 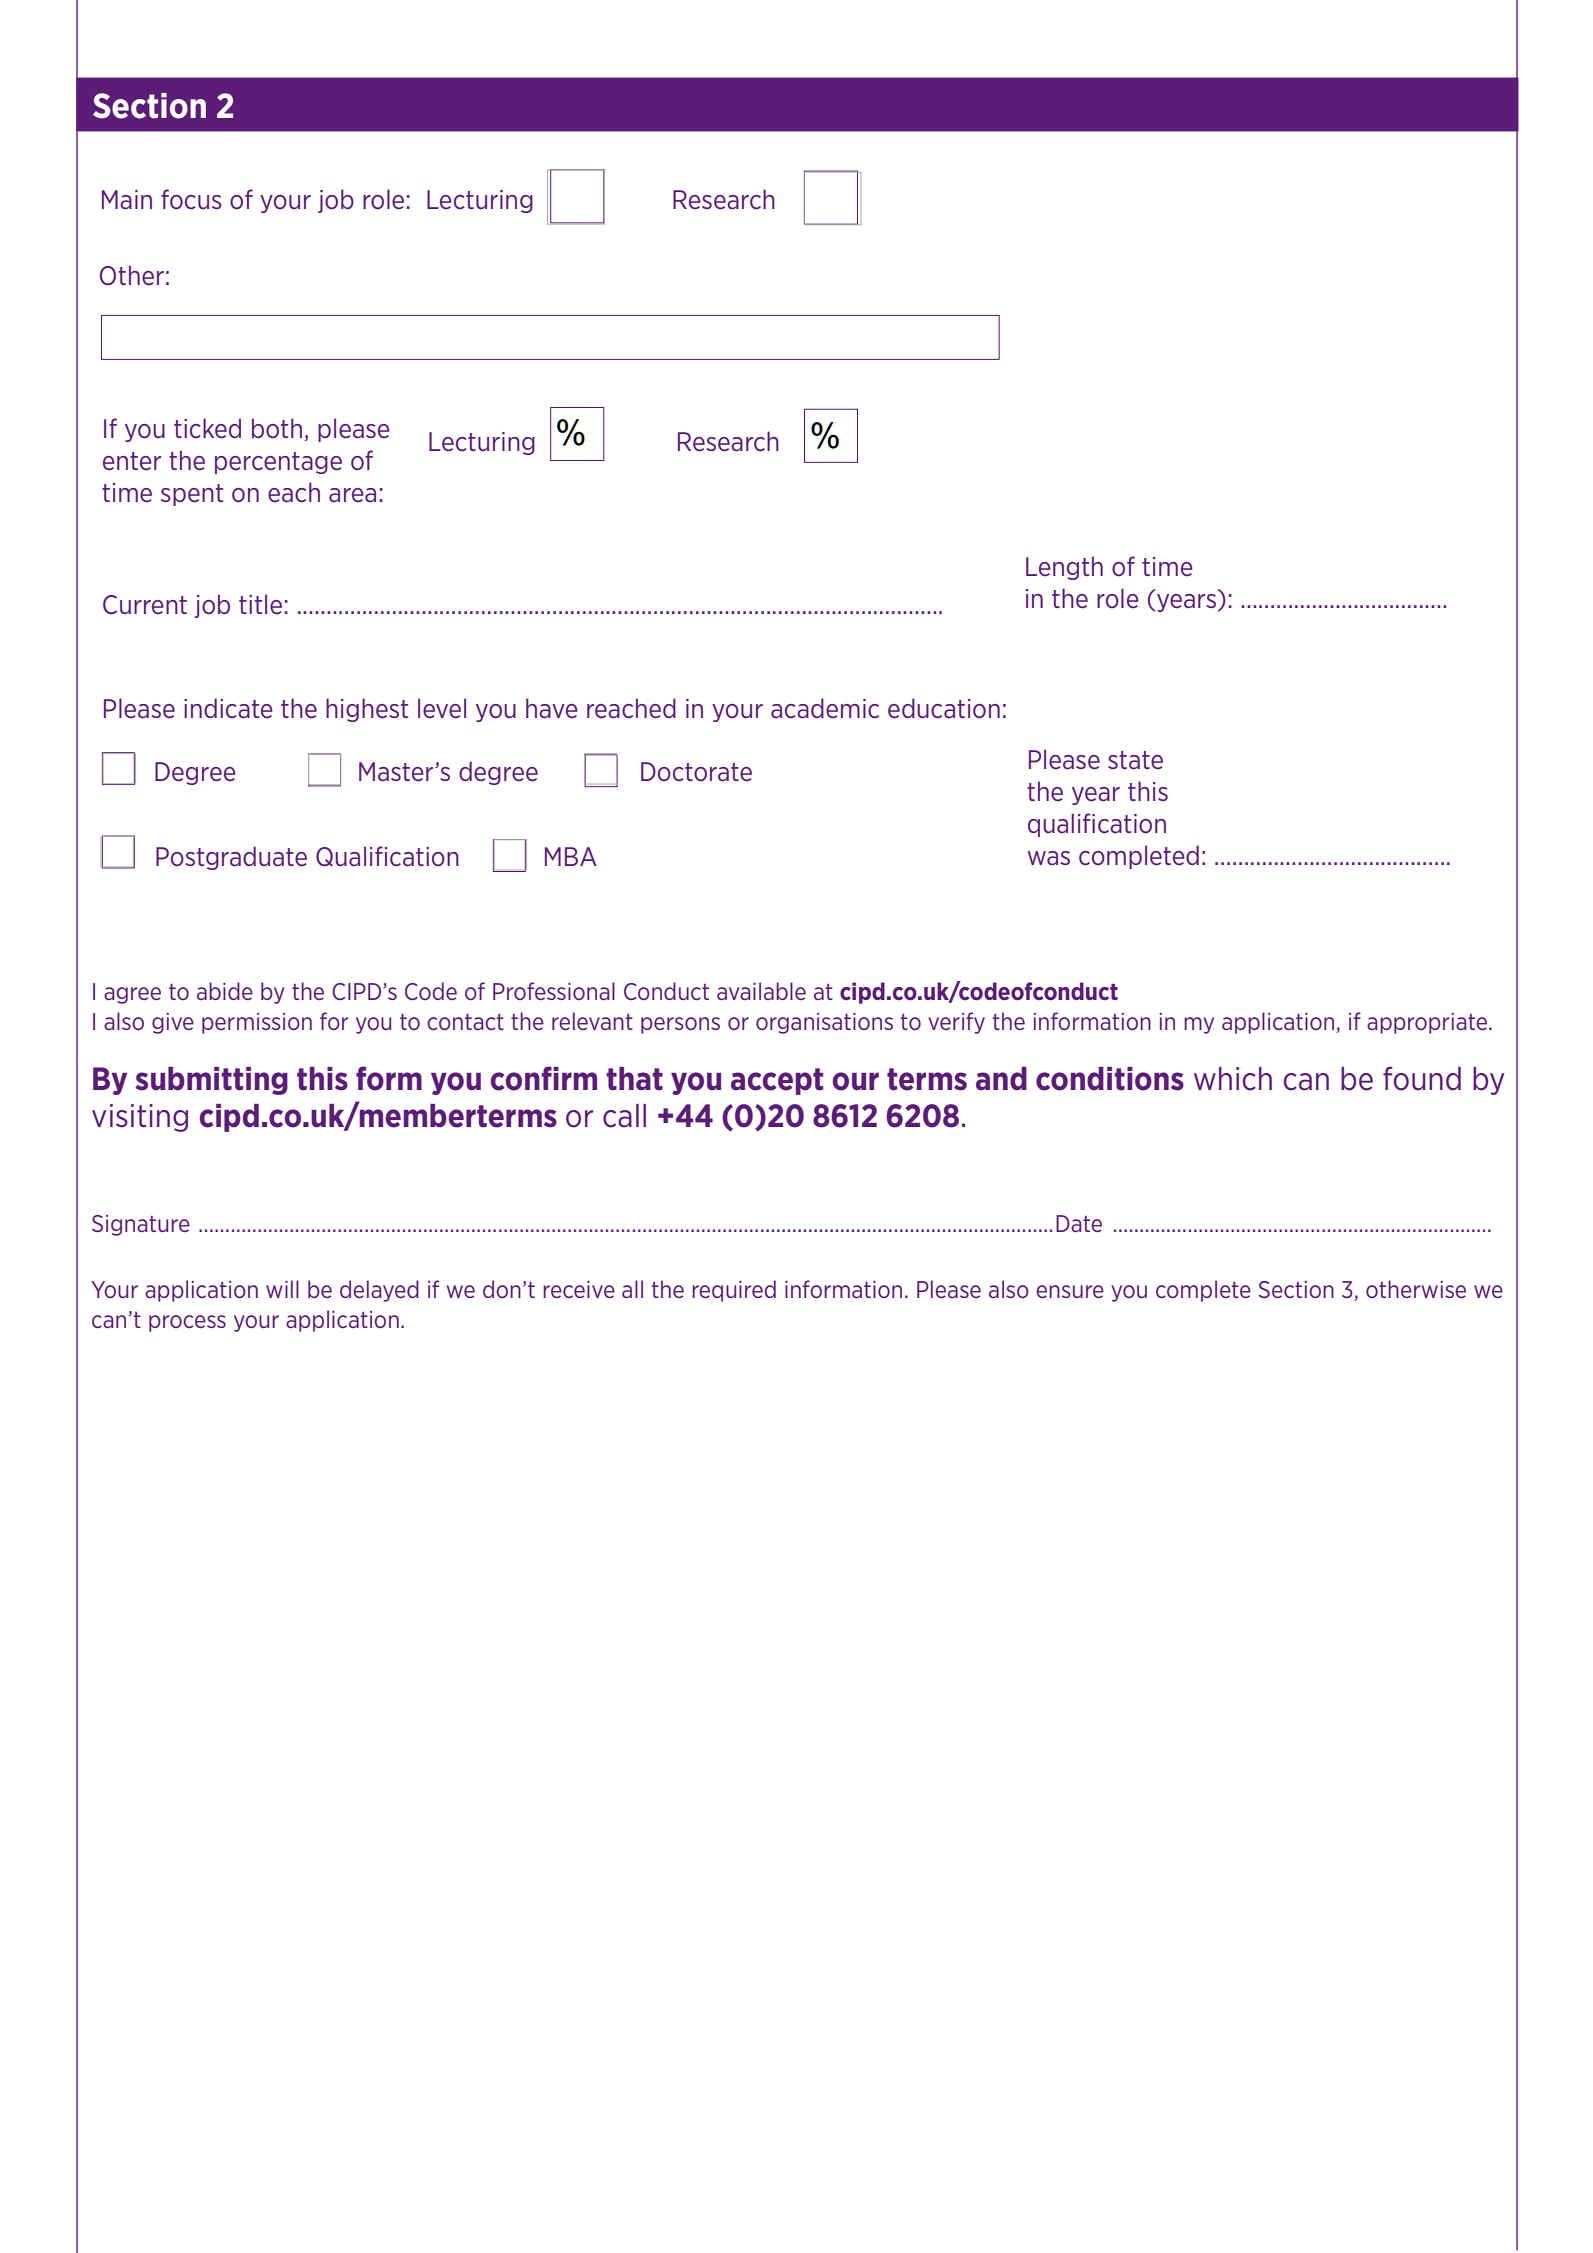 I want to click on organisations, so click(x=824, y=1023).
